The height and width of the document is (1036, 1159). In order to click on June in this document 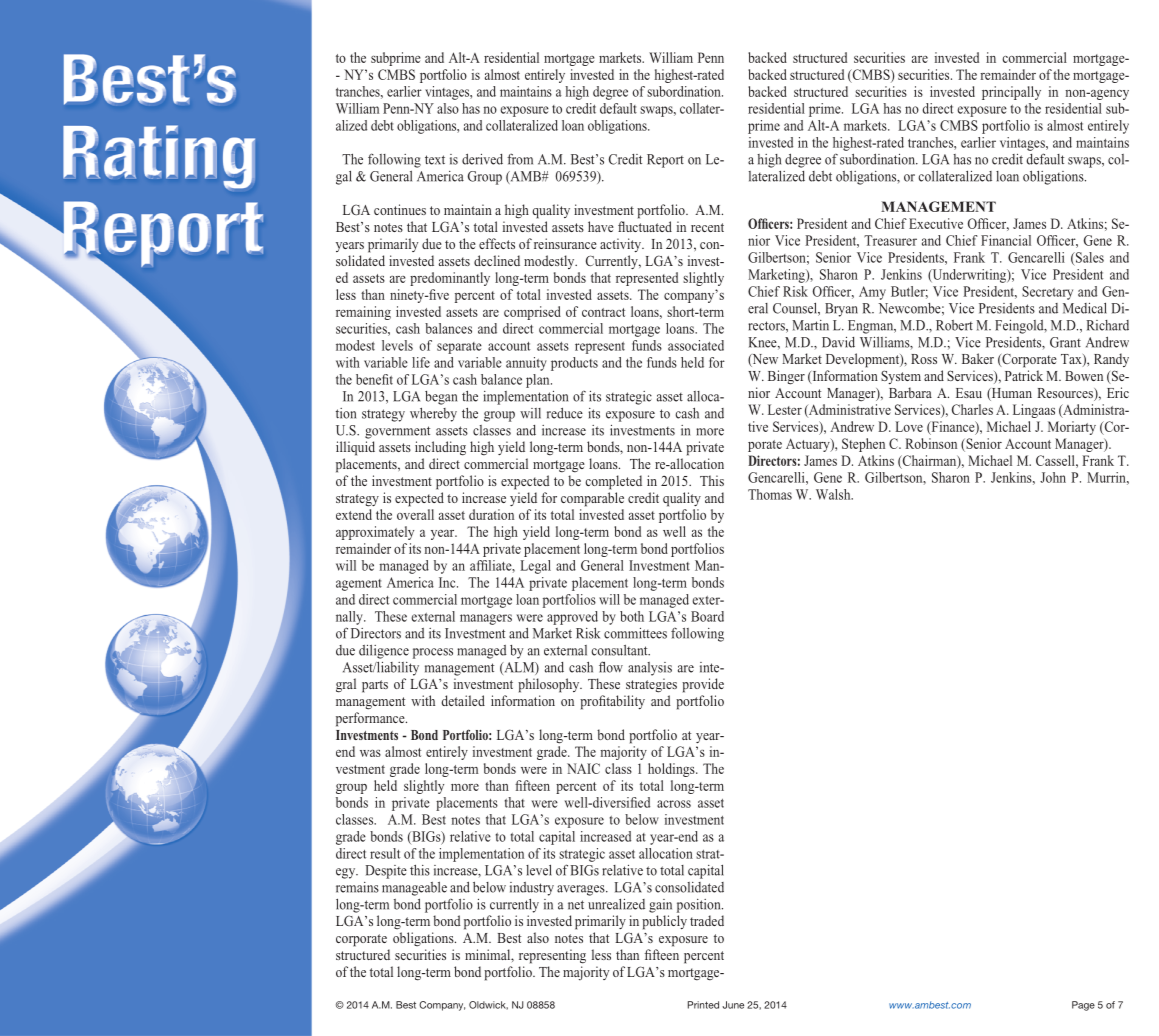, I will do `click(733, 1005)`.
